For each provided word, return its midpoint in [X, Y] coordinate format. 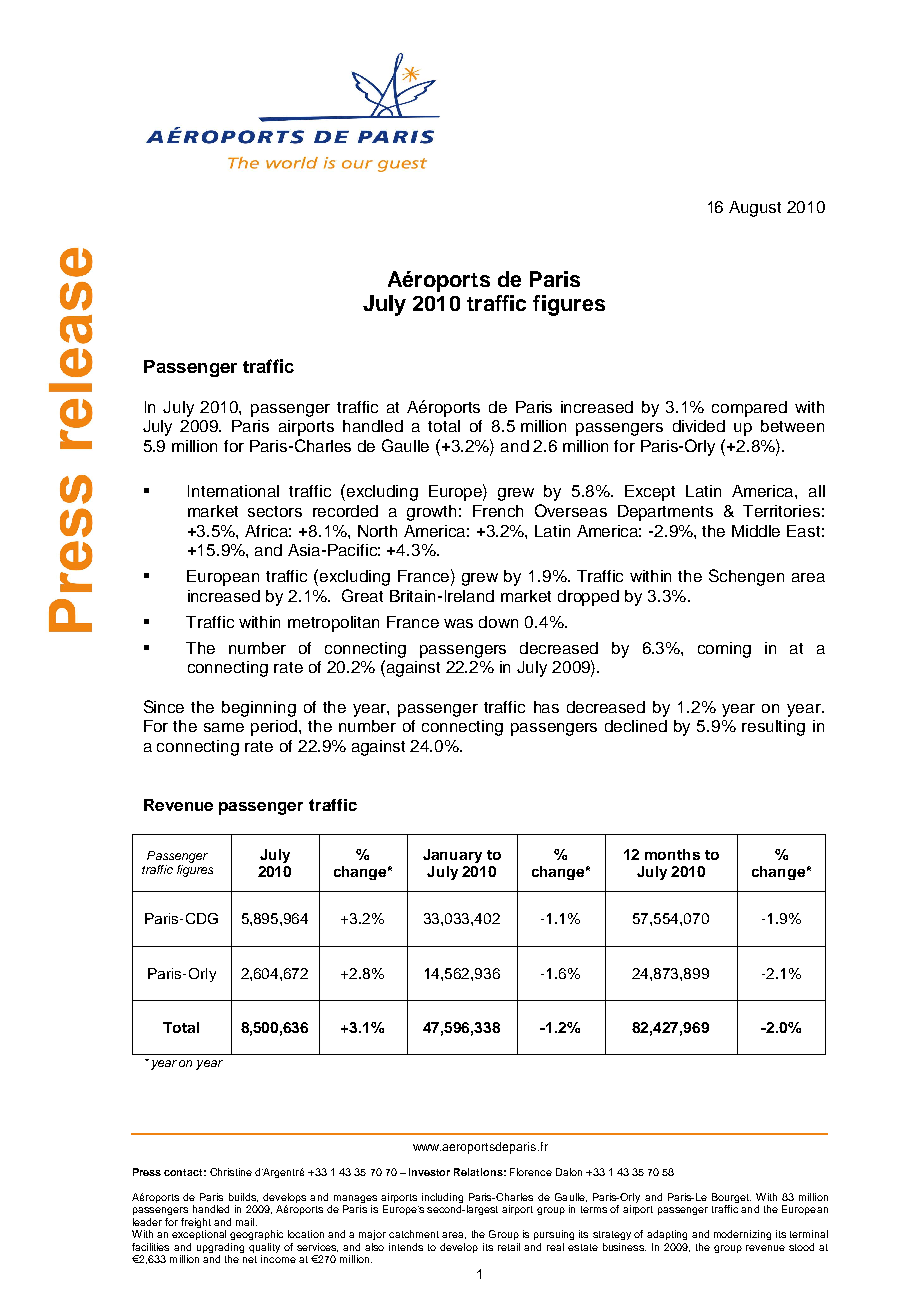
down [498, 622]
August [755, 209]
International [233, 491]
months [672, 854]
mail [246, 1222]
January [452, 856]
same [224, 727]
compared [749, 409]
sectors [275, 511]
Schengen [746, 577]
